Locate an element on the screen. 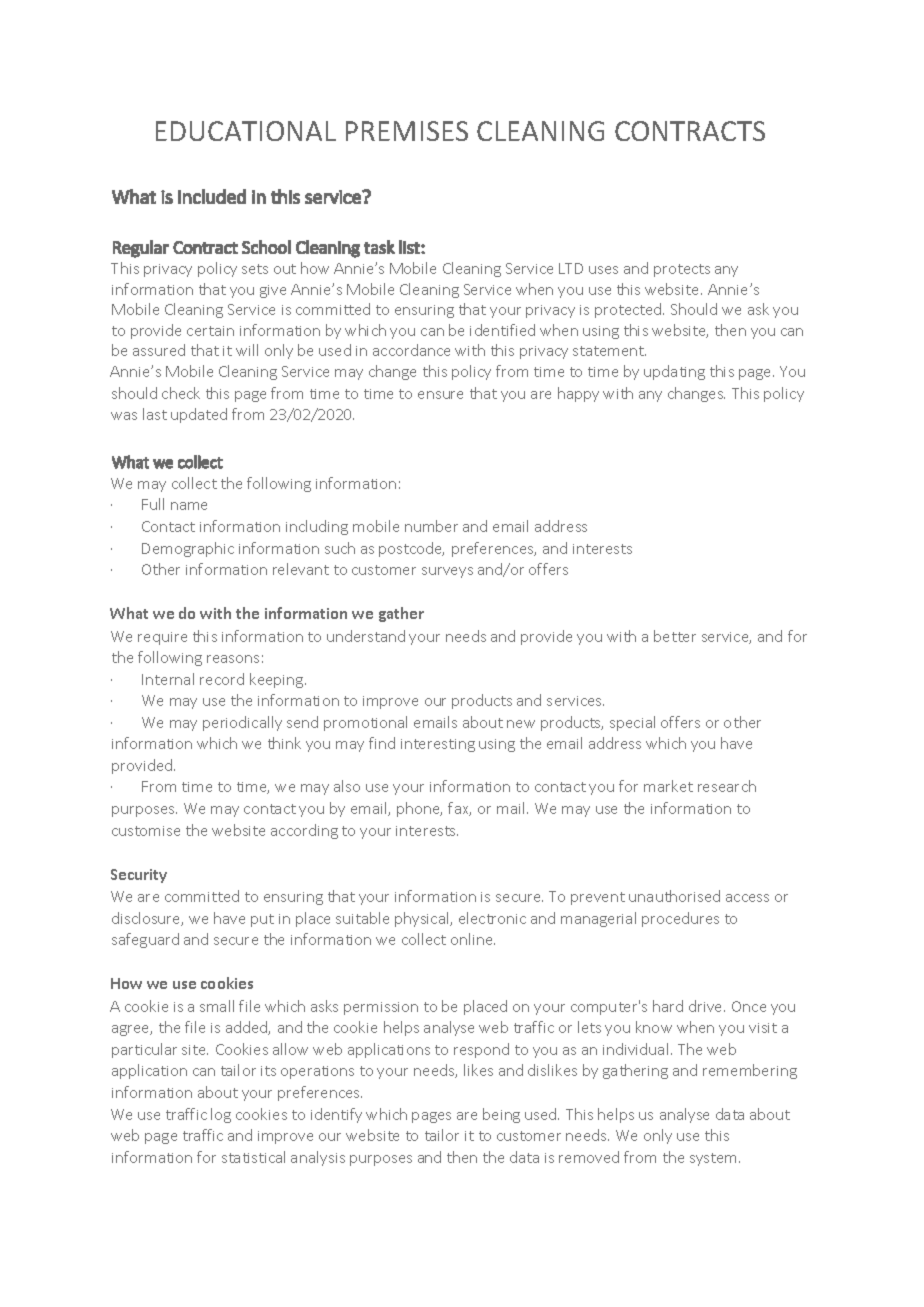  fax is located at coordinates (459, 809).
